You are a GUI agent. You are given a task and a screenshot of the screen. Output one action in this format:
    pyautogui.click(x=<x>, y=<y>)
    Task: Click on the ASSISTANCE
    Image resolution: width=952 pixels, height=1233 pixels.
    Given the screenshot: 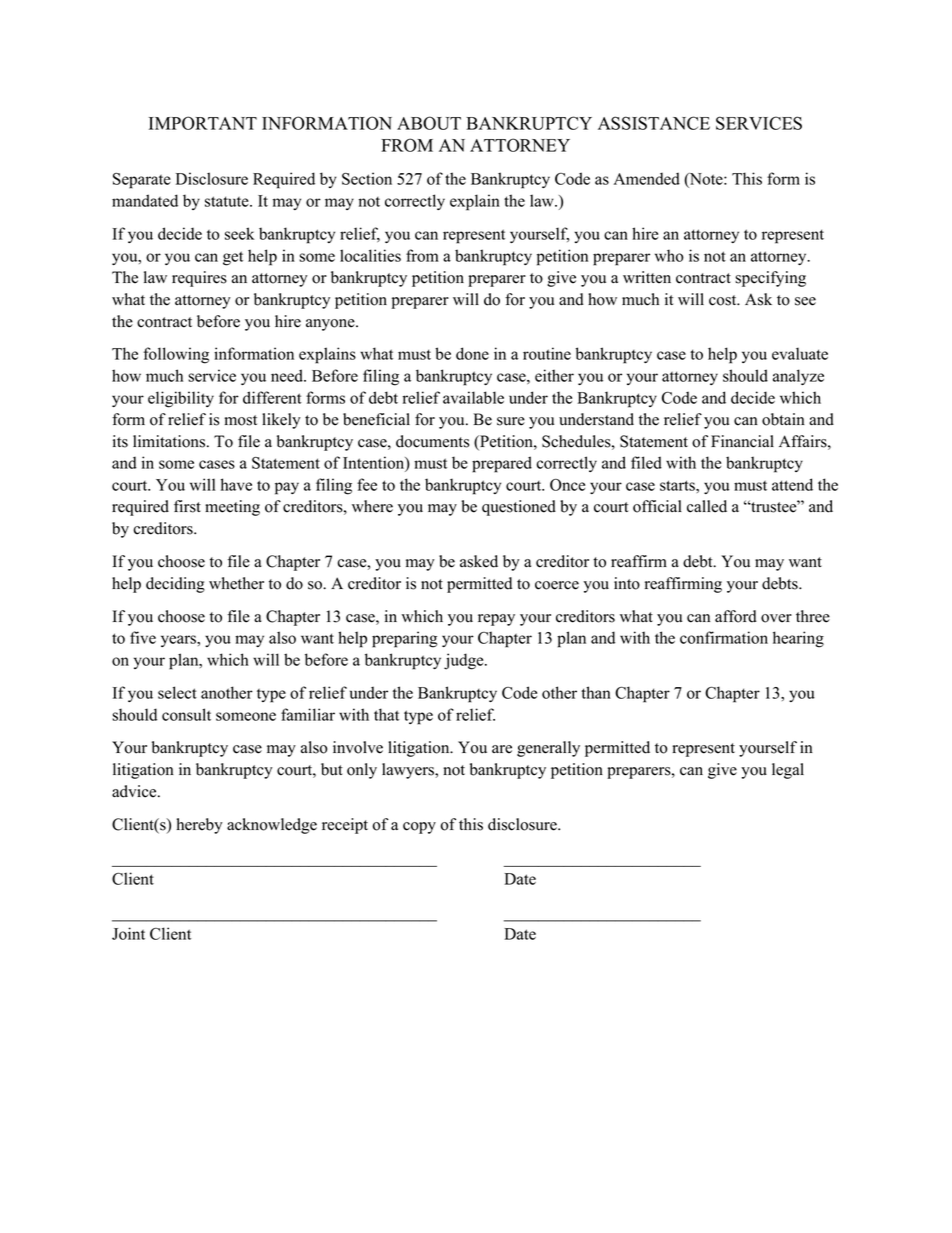 What is the action you would take?
    pyautogui.click(x=654, y=123)
